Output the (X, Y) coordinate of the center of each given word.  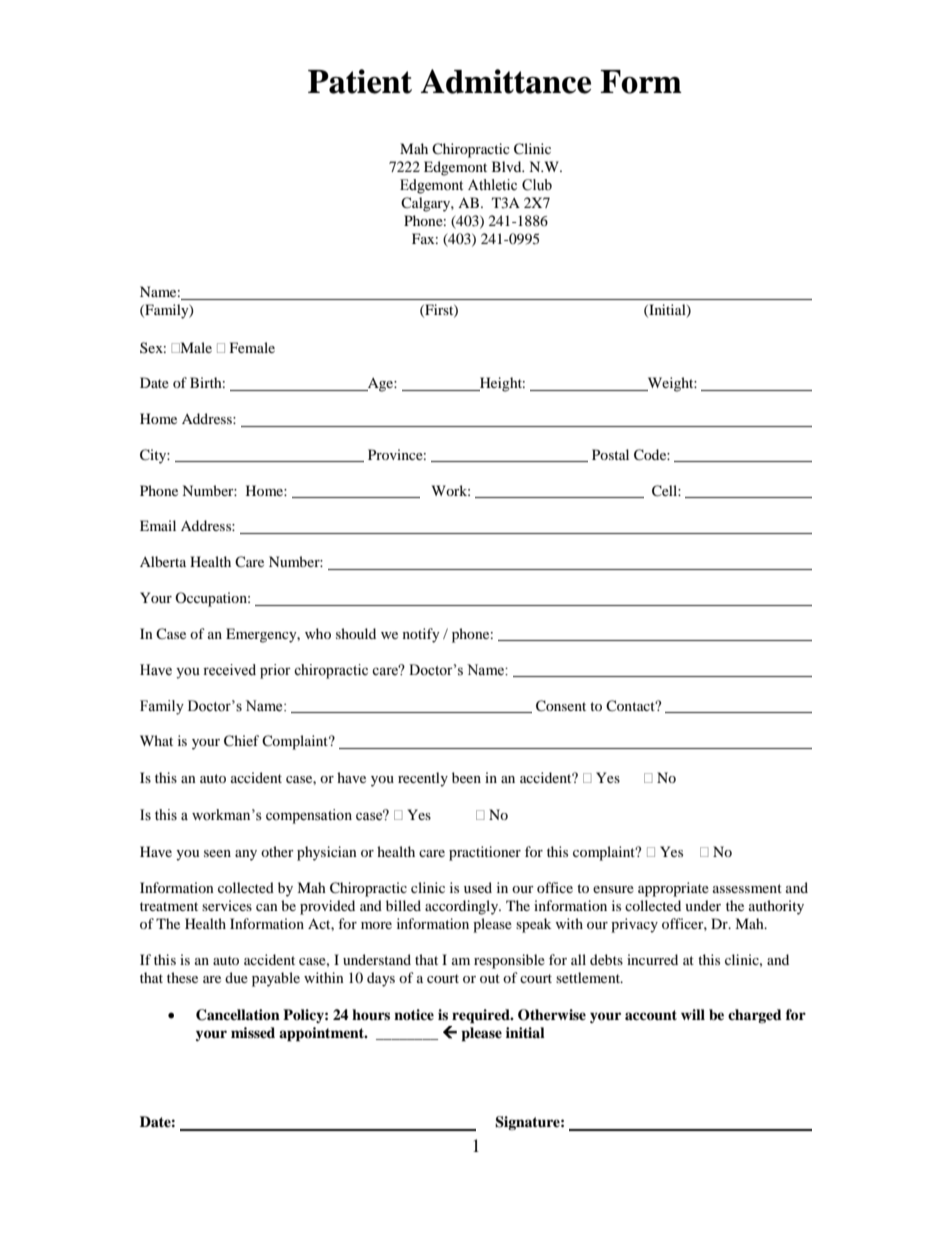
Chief (241, 741)
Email (158, 525)
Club (537, 185)
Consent (561, 706)
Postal (610, 454)
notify (421, 635)
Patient (360, 81)
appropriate (673, 889)
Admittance (506, 81)
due (236, 977)
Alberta (163, 561)
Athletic (492, 185)
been (466, 777)
